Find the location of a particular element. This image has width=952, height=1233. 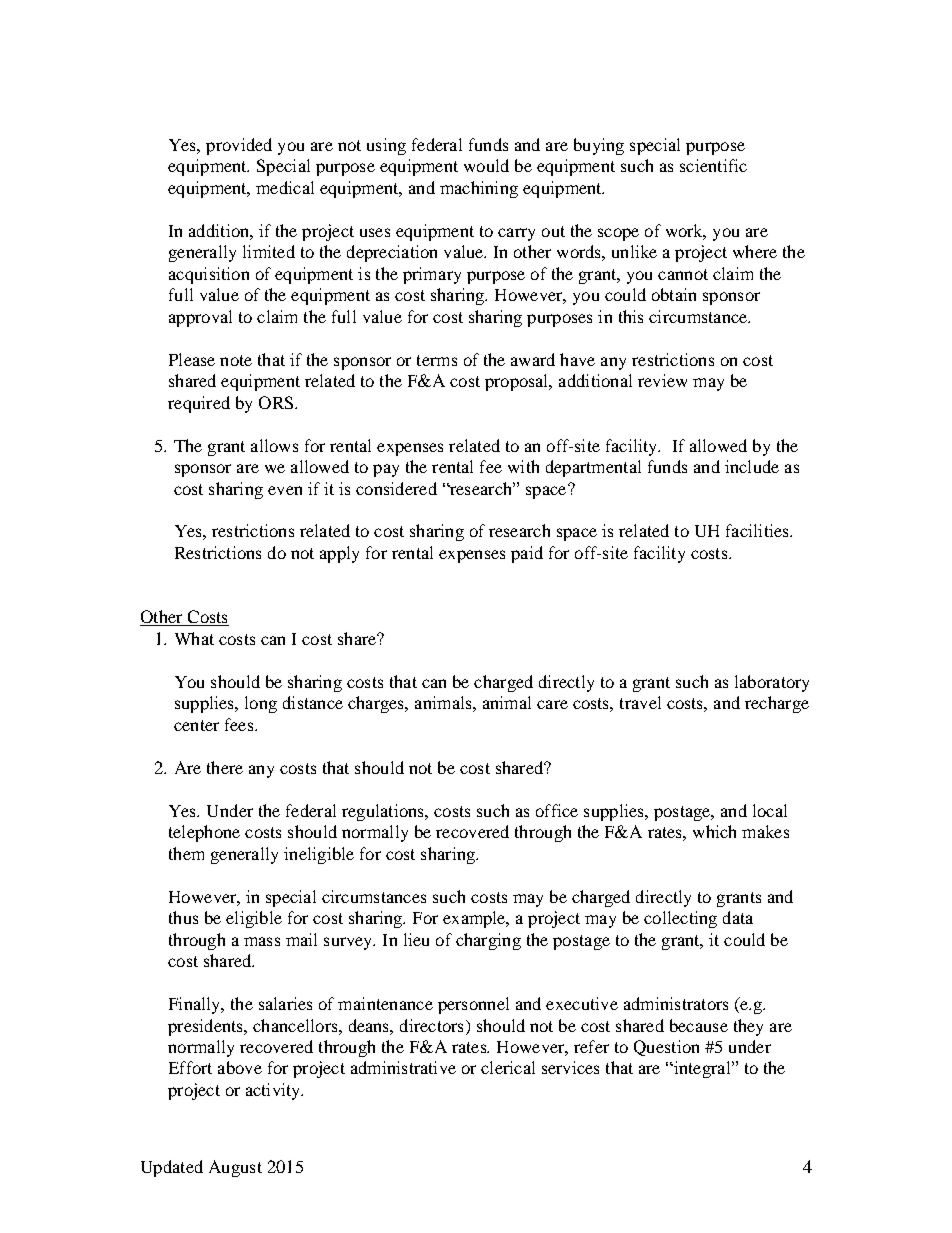

clerical is located at coordinates (508, 1067).
